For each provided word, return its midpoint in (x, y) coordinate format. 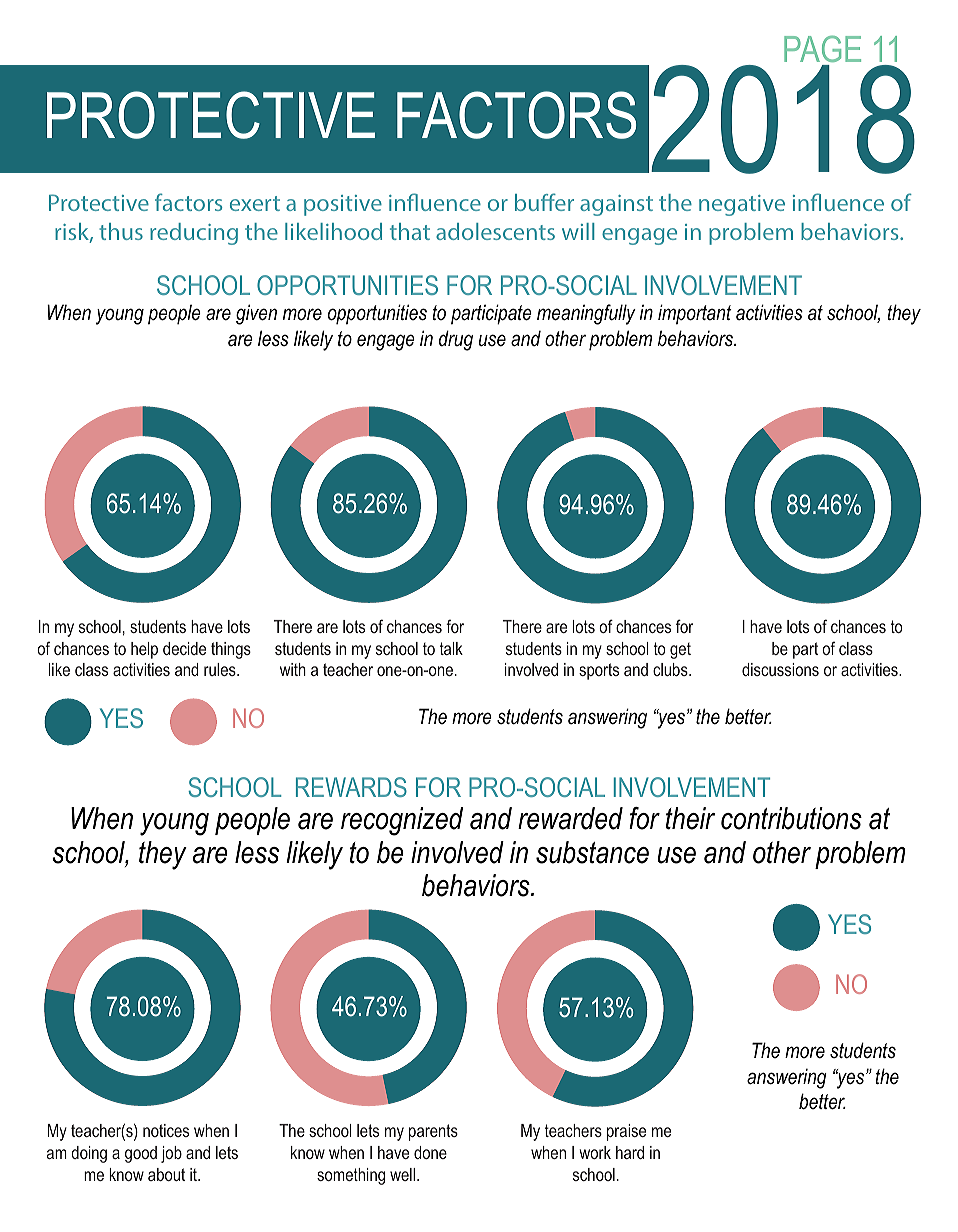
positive (343, 205)
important (695, 314)
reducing (194, 234)
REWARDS (351, 787)
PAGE (822, 48)
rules (221, 669)
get (680, 651)
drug (456, 340)
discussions (780, 669)
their (690, 818)
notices (166, 1130)
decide (184, 648)
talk (451, 648)
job (171, 1154)
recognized (402, 821)
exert (255, 203)
